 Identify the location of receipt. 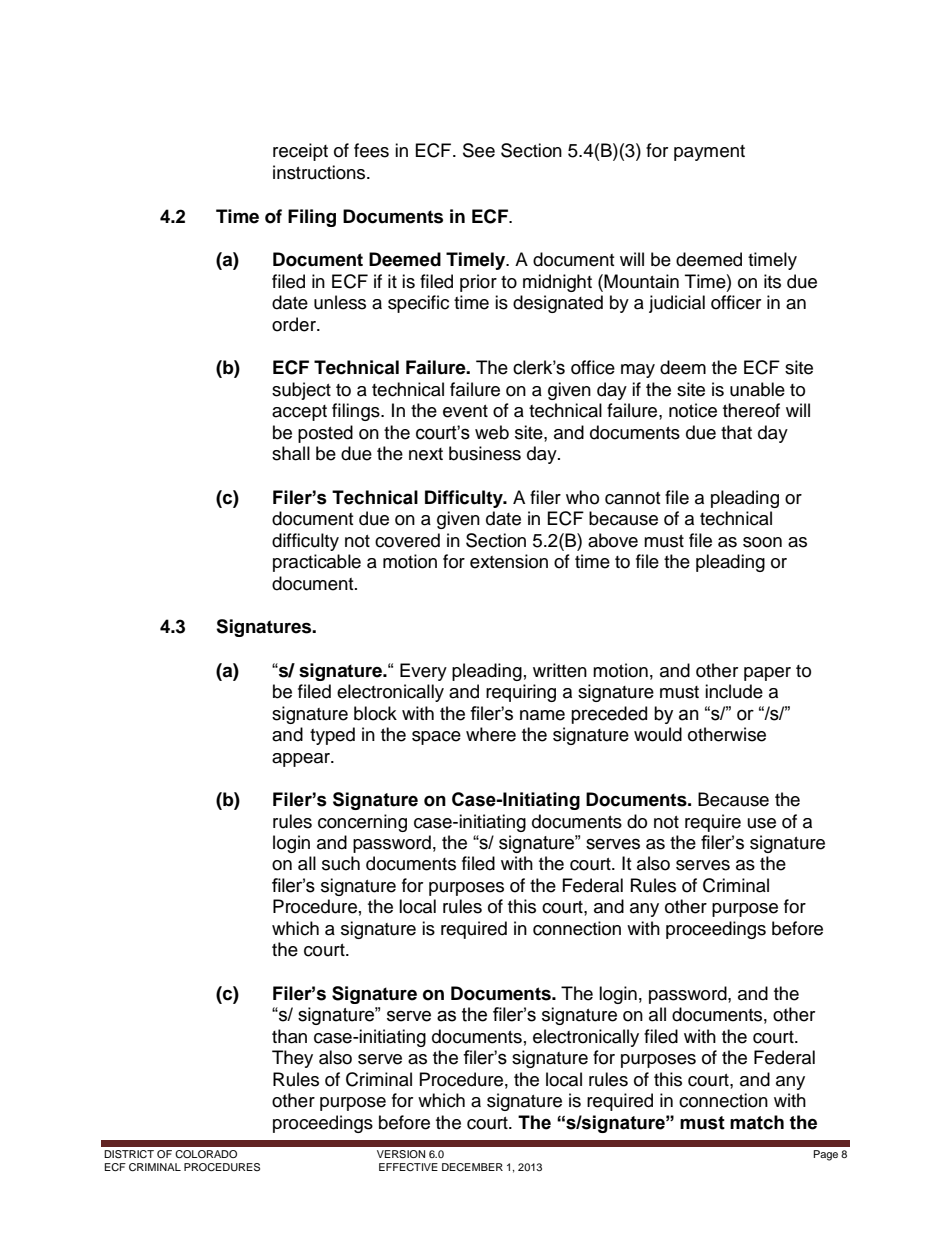
(300, 152).
